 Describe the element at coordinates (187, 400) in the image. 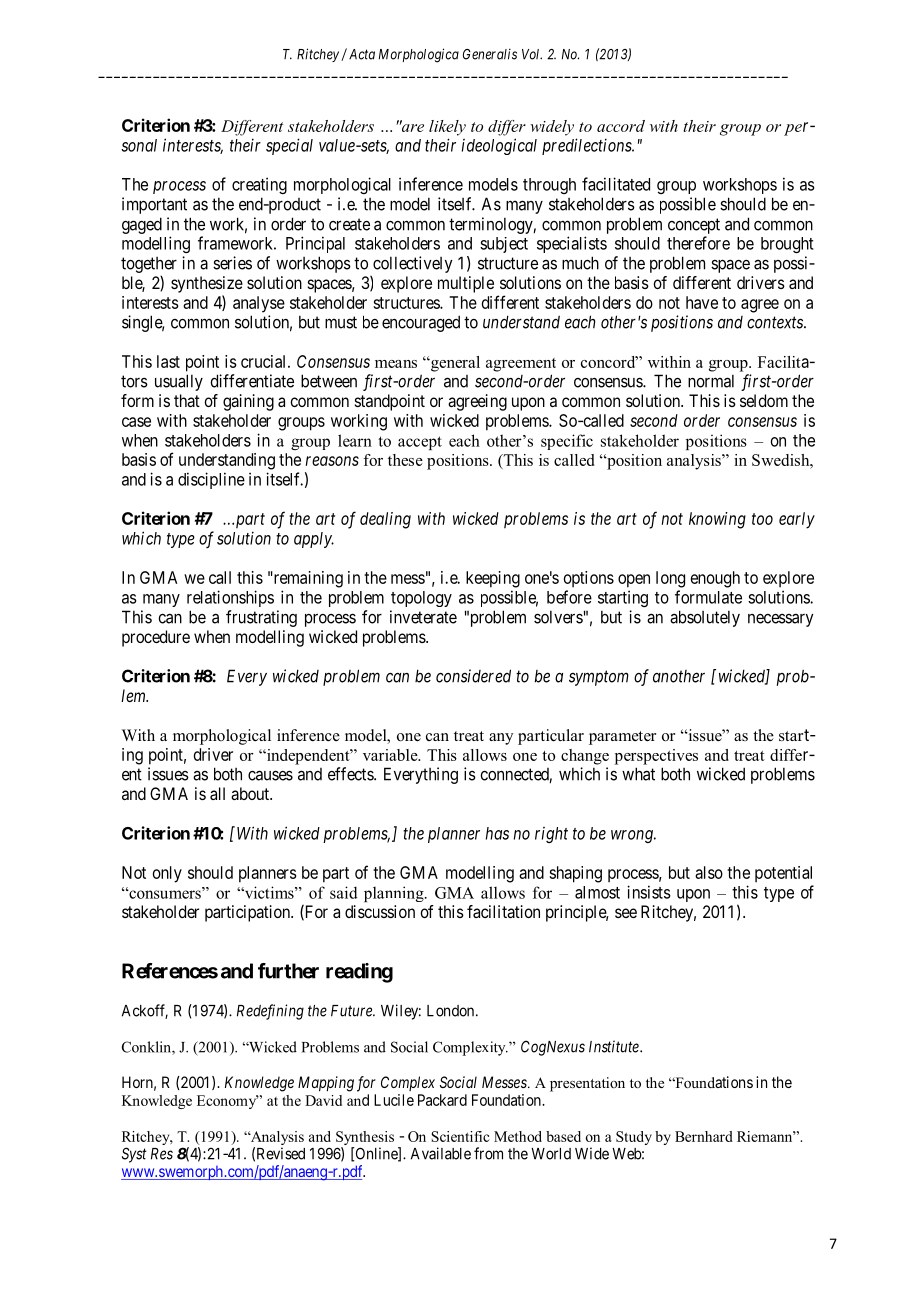

I see `that` at that location.
